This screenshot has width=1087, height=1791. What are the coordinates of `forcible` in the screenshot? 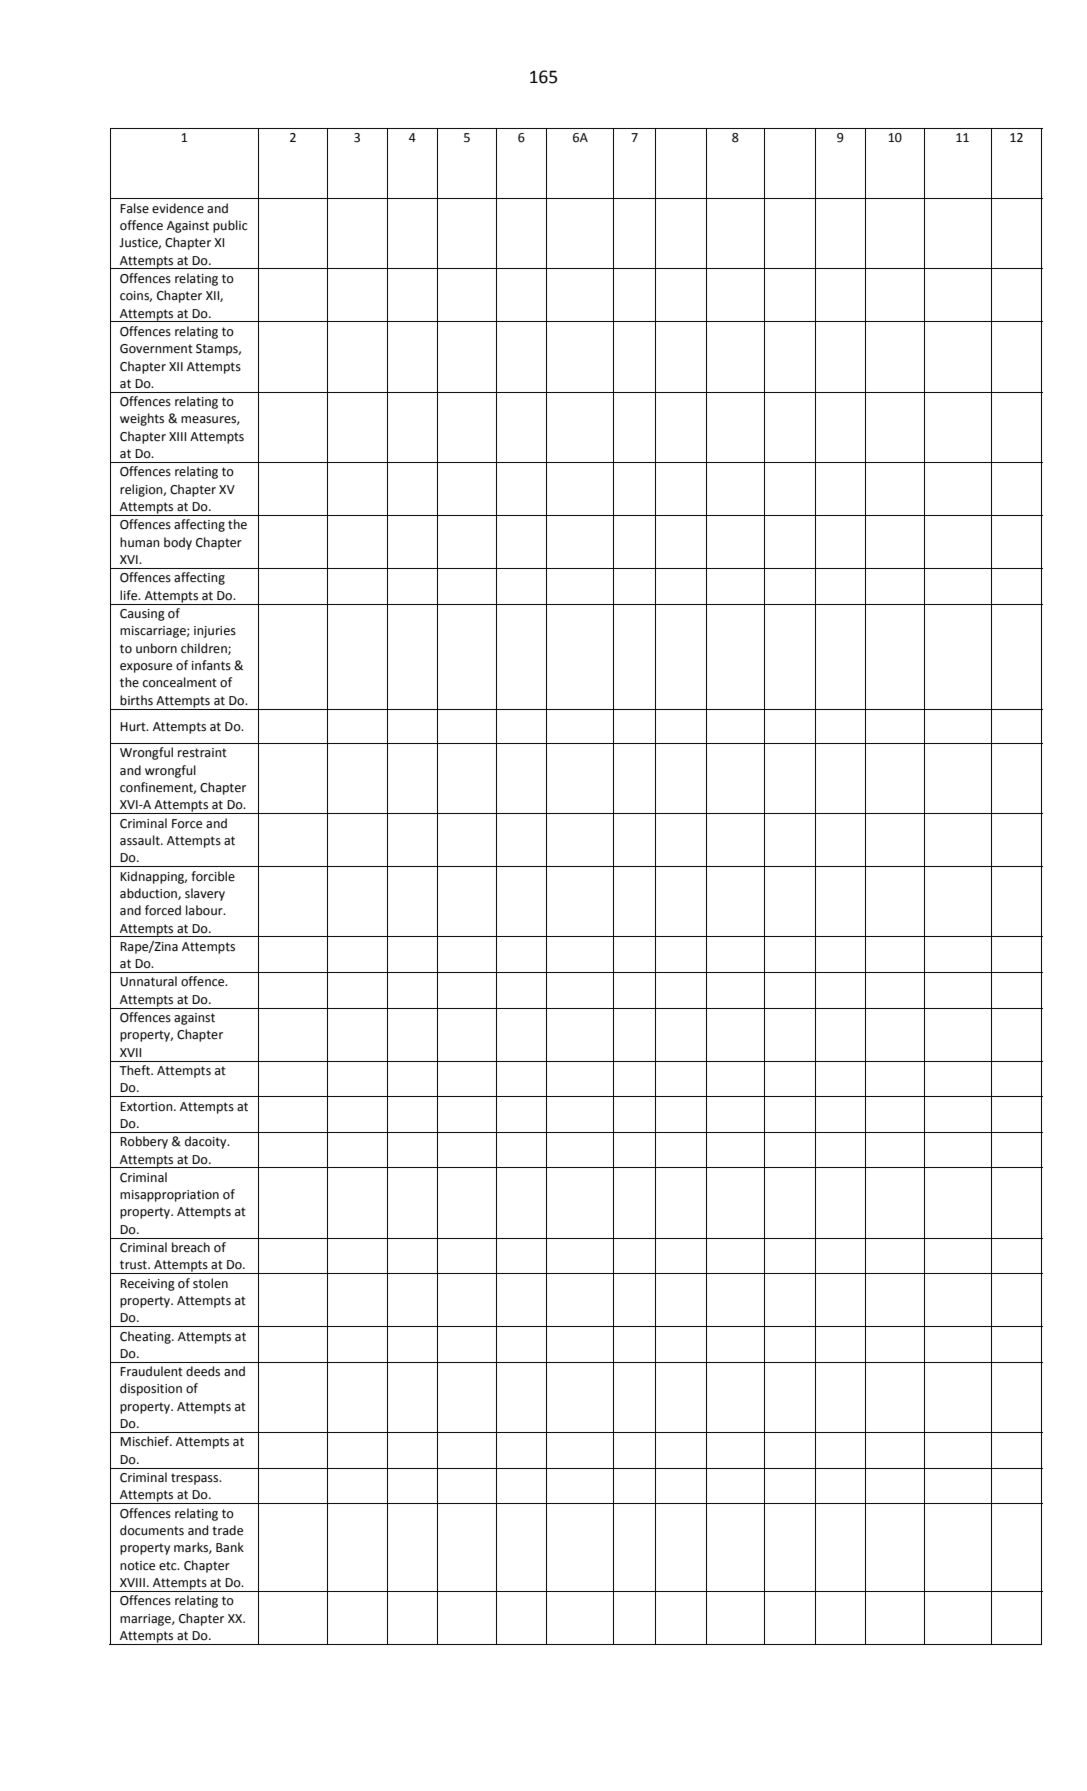 It's located at (213, 876).
